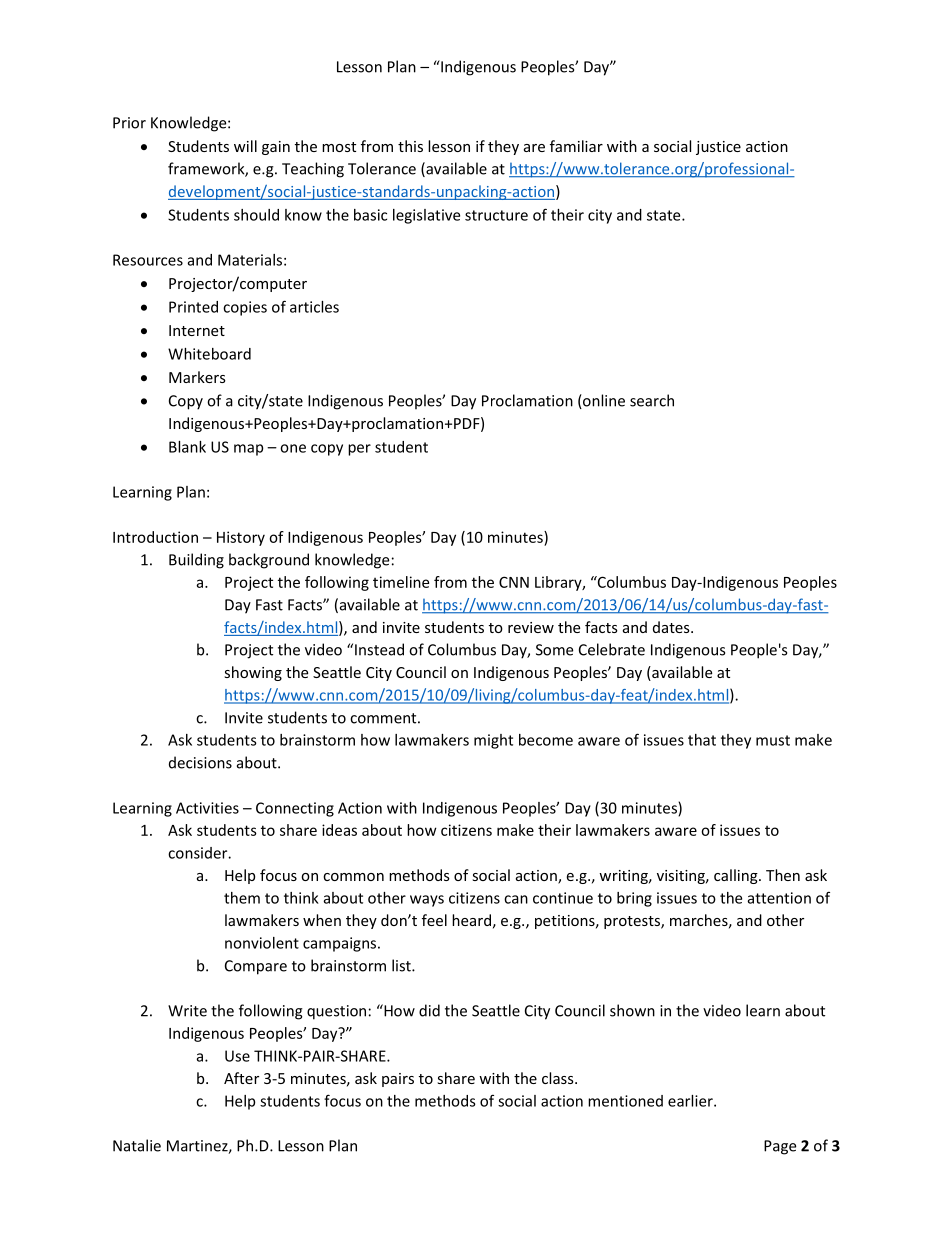 This image has width=952, height=1233. What do you see at coordinates (253, 673) in the image?
I see `showing` at bounding box center [253, 673].
